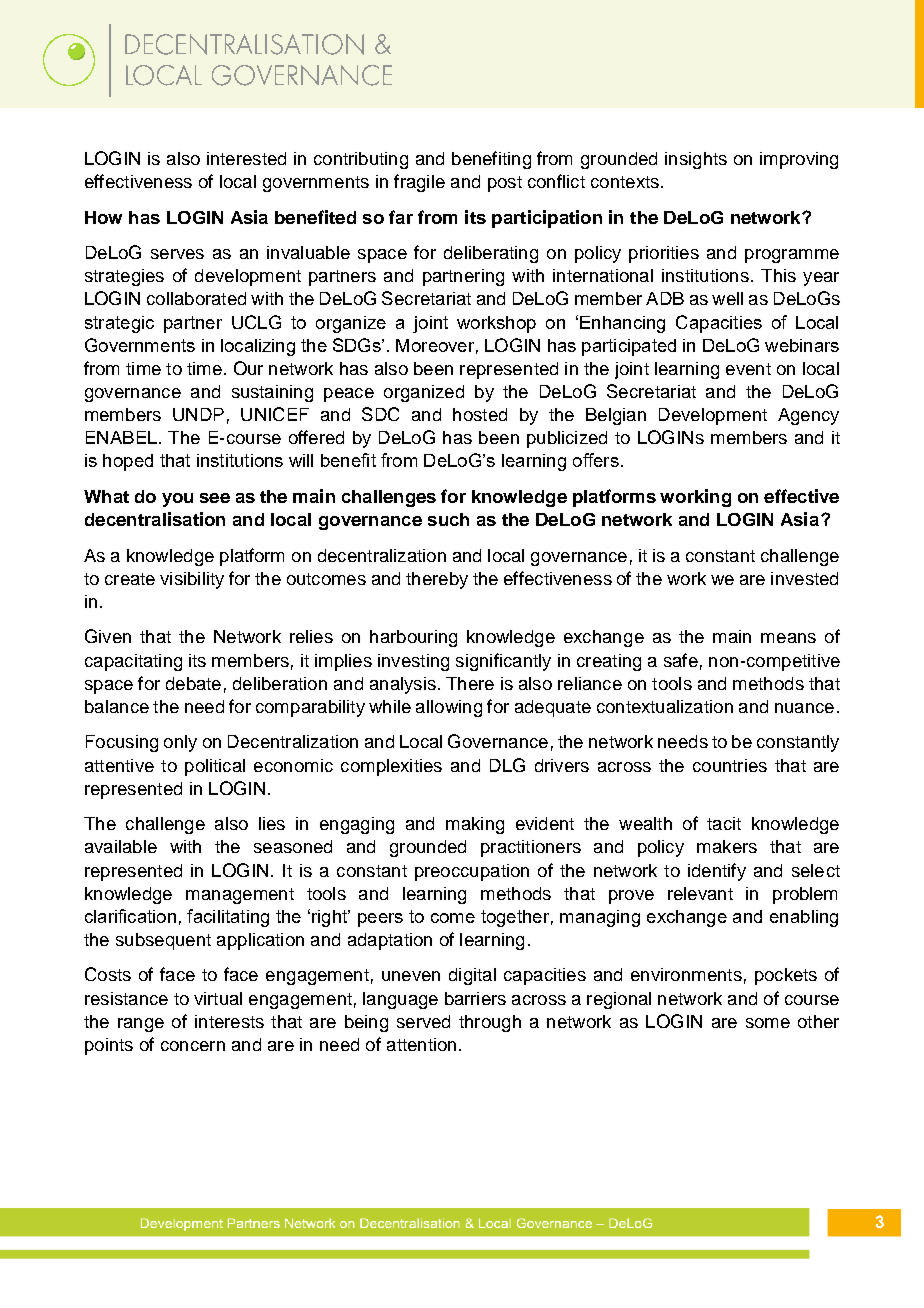 This image has height=1308, width=924. Describe the element at coordinates (180, 743) in the image. I see `only` at that location.
